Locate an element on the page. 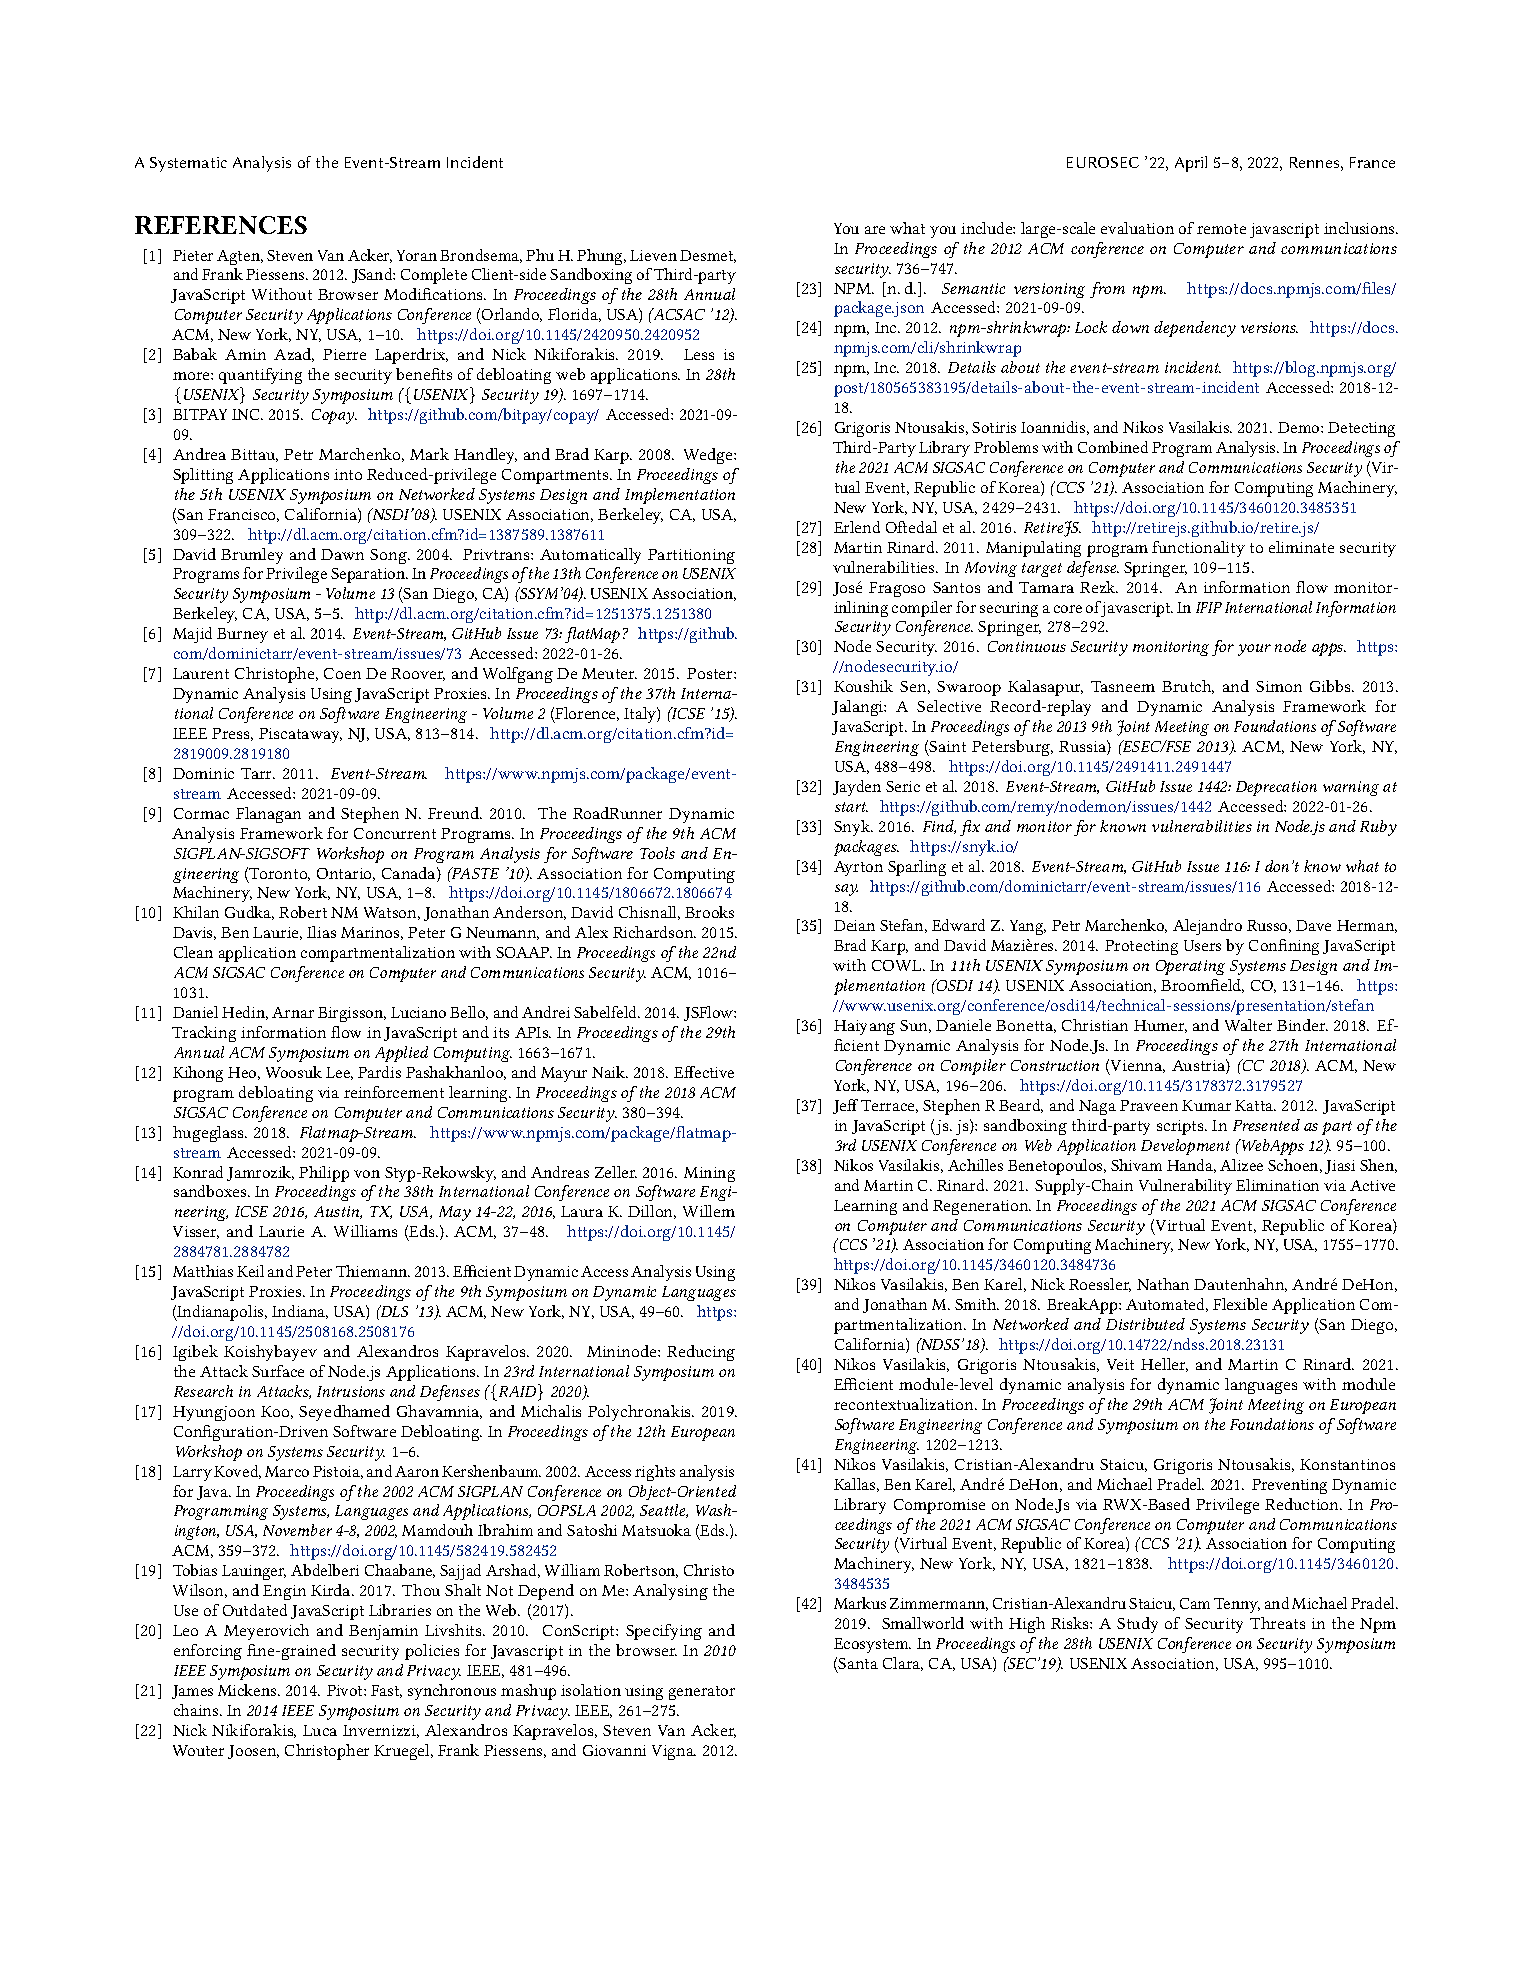 Image resolution: width=1531 pixels, height=1981 pixels. REFERENCES is located at coordinates (221, 225).
